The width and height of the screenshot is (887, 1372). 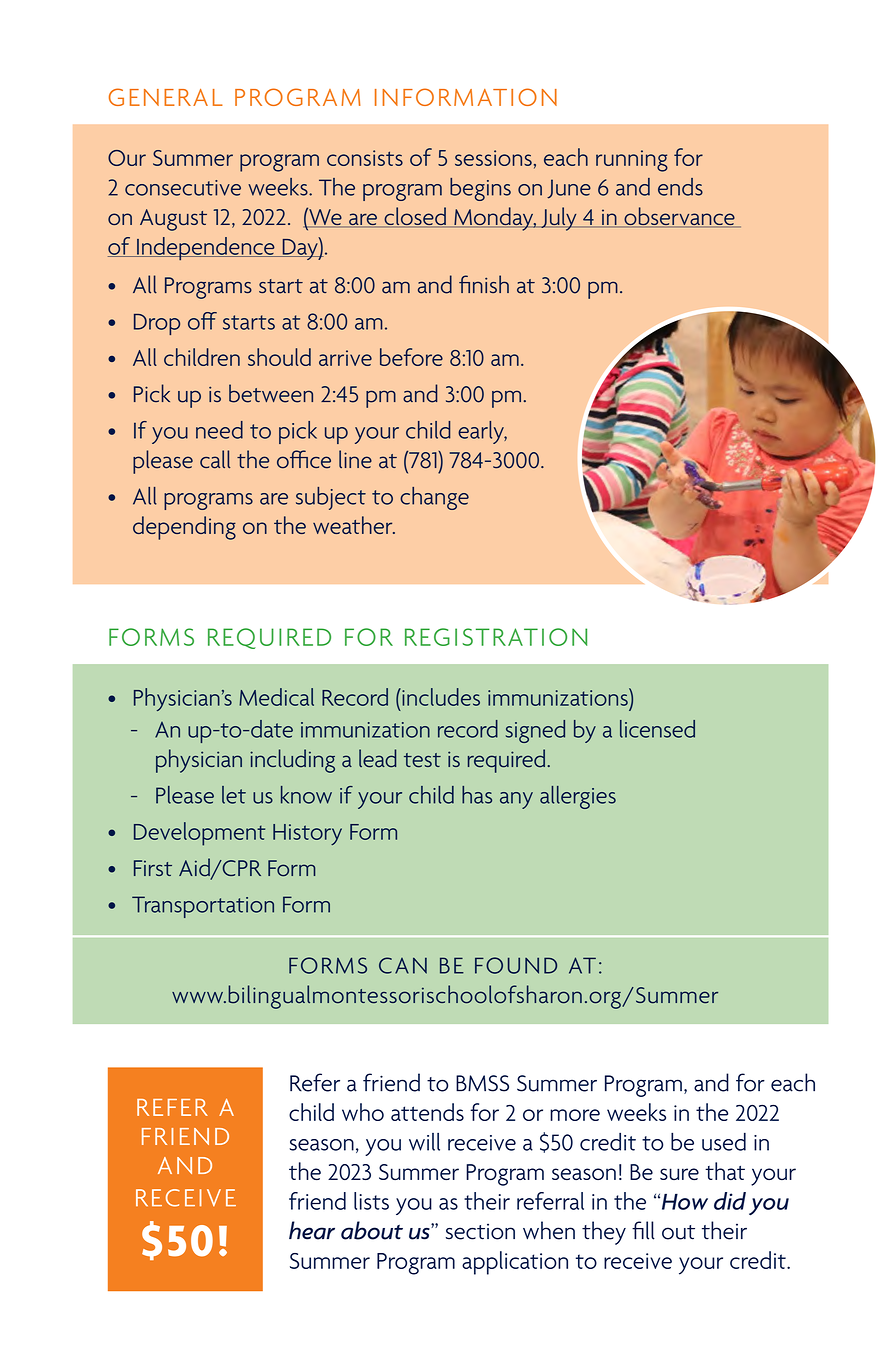 What do you see at coordinates (276, 697) in the screenshot?
I see `Medical` at bounding box center [276, 697].
